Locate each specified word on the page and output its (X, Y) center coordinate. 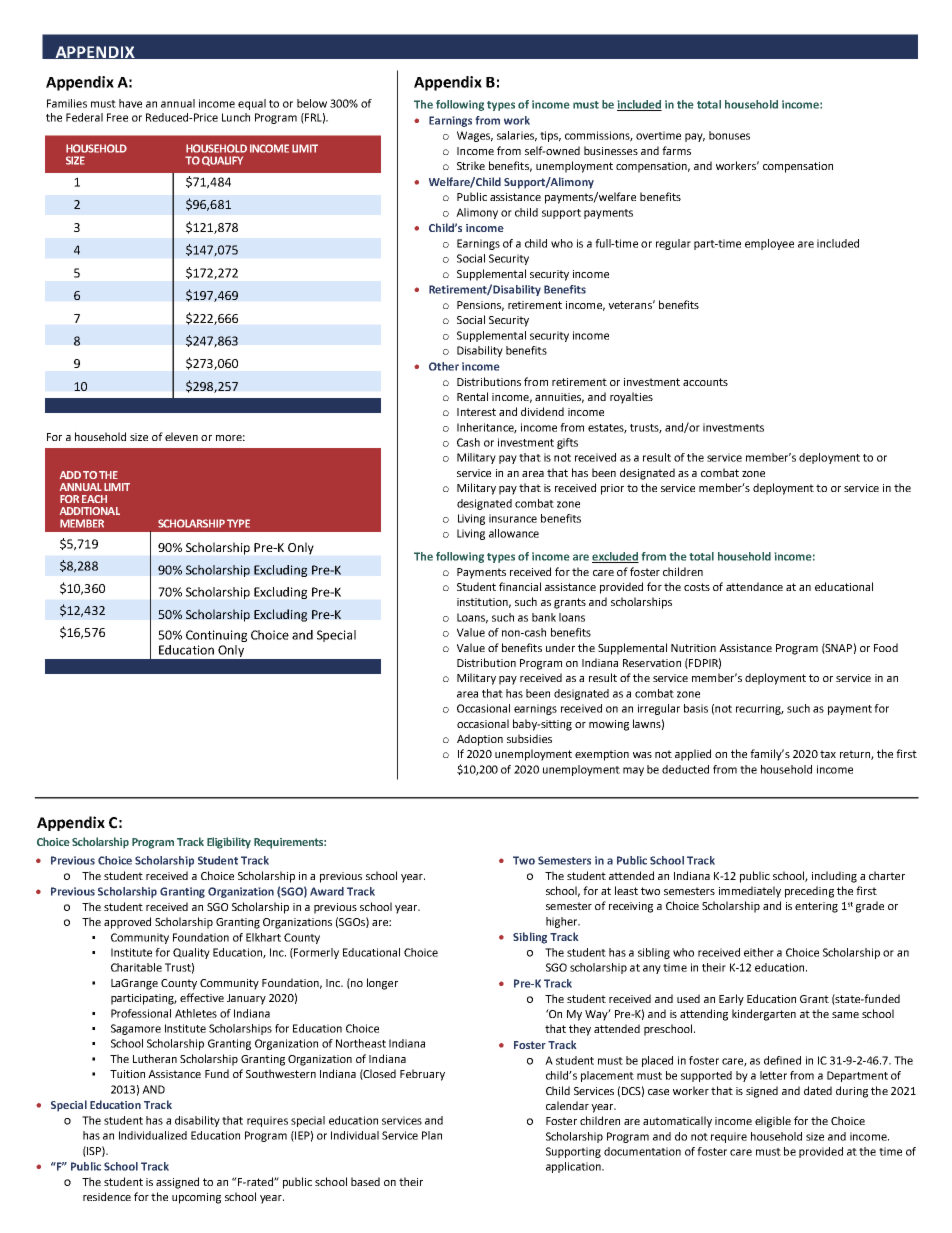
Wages (475, 136)
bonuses (729, 135)
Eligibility (229, 843)
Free (117, 117)
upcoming (196, 1198)
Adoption (480, 740)
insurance (513, 518)
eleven (181, 436)
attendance (754, 586)
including (834, 877)
